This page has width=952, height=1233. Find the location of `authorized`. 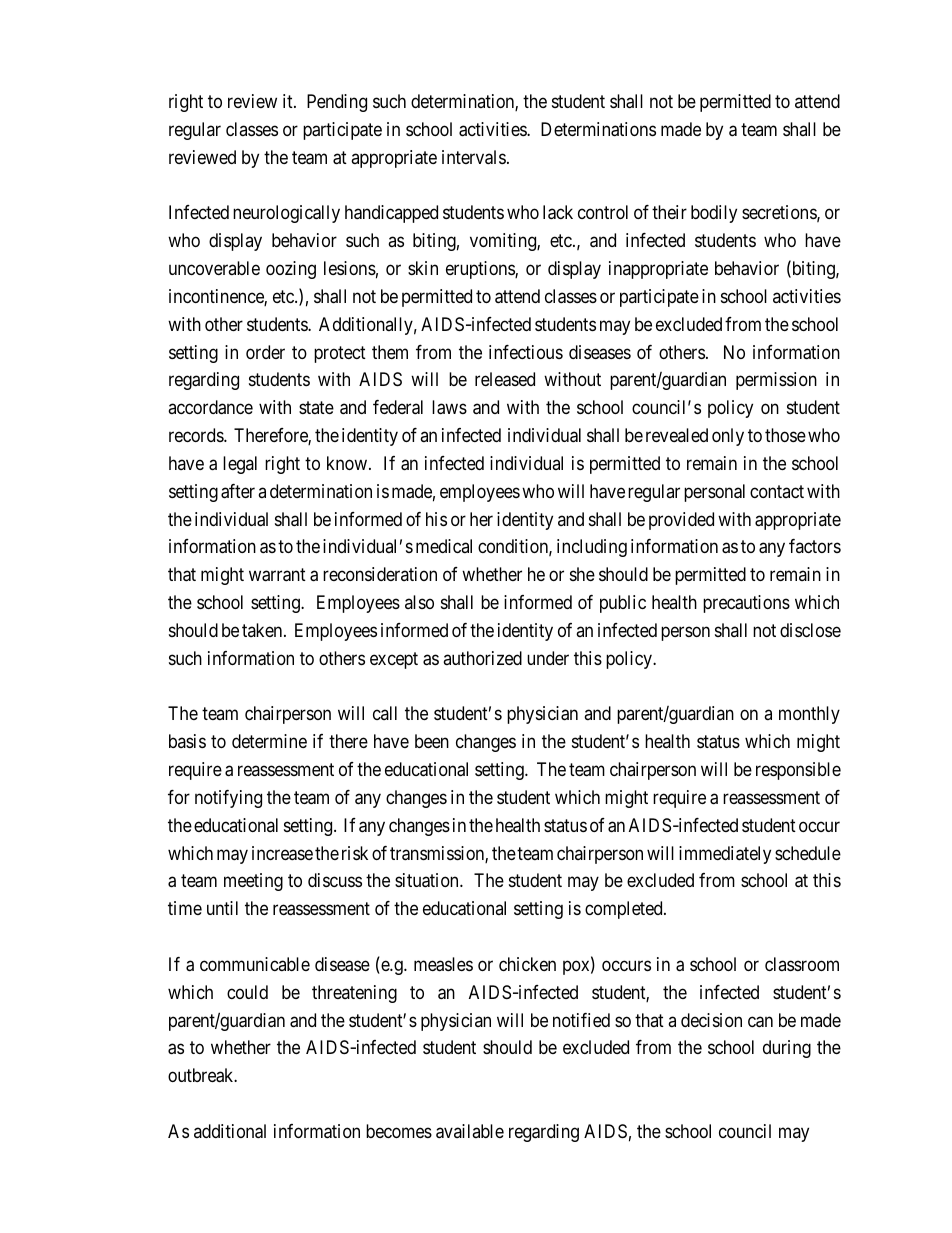

authorized is located at coordinates (482, 658).
